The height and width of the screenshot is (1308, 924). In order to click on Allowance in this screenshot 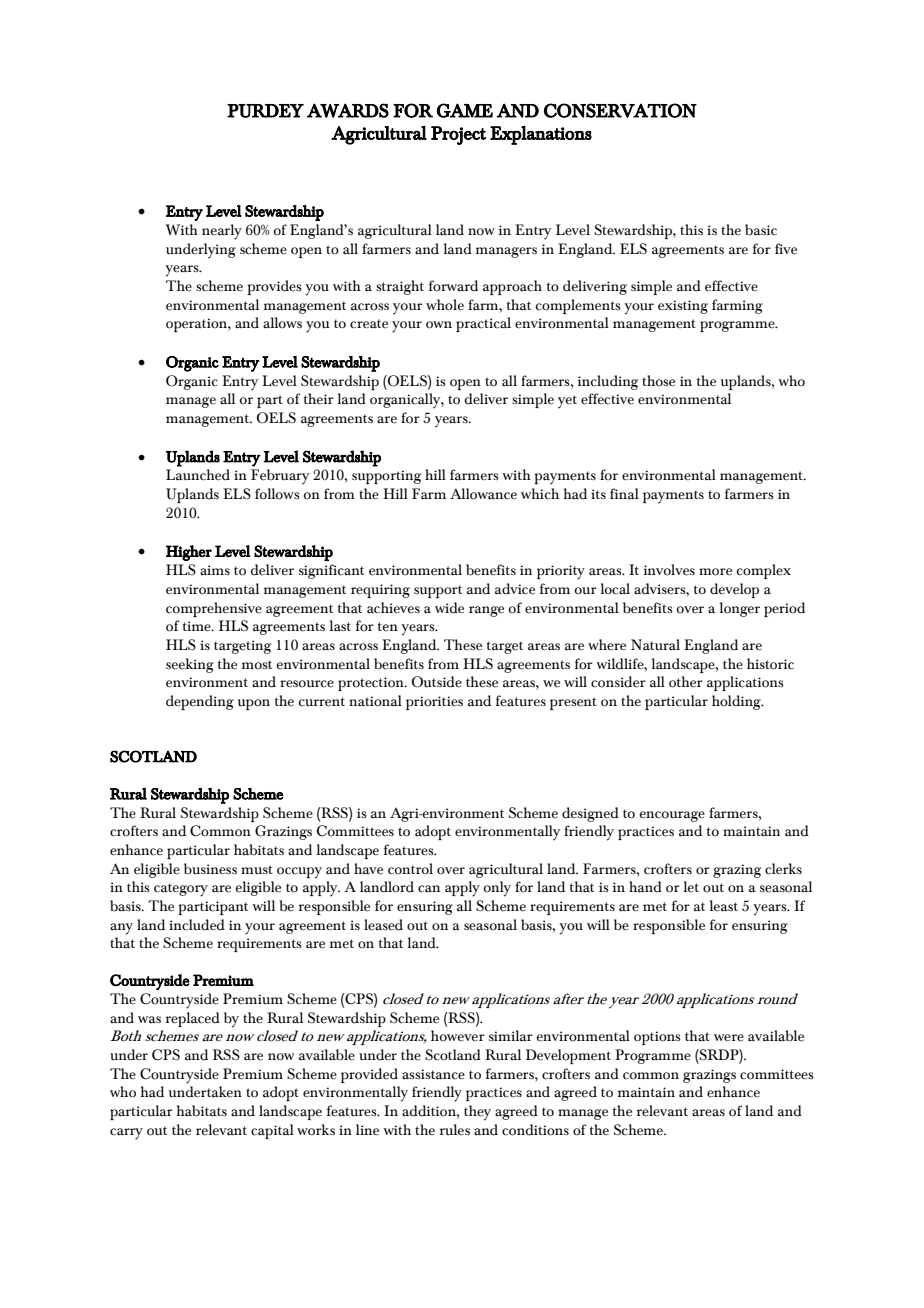, I will do `click(483, 494)`.
